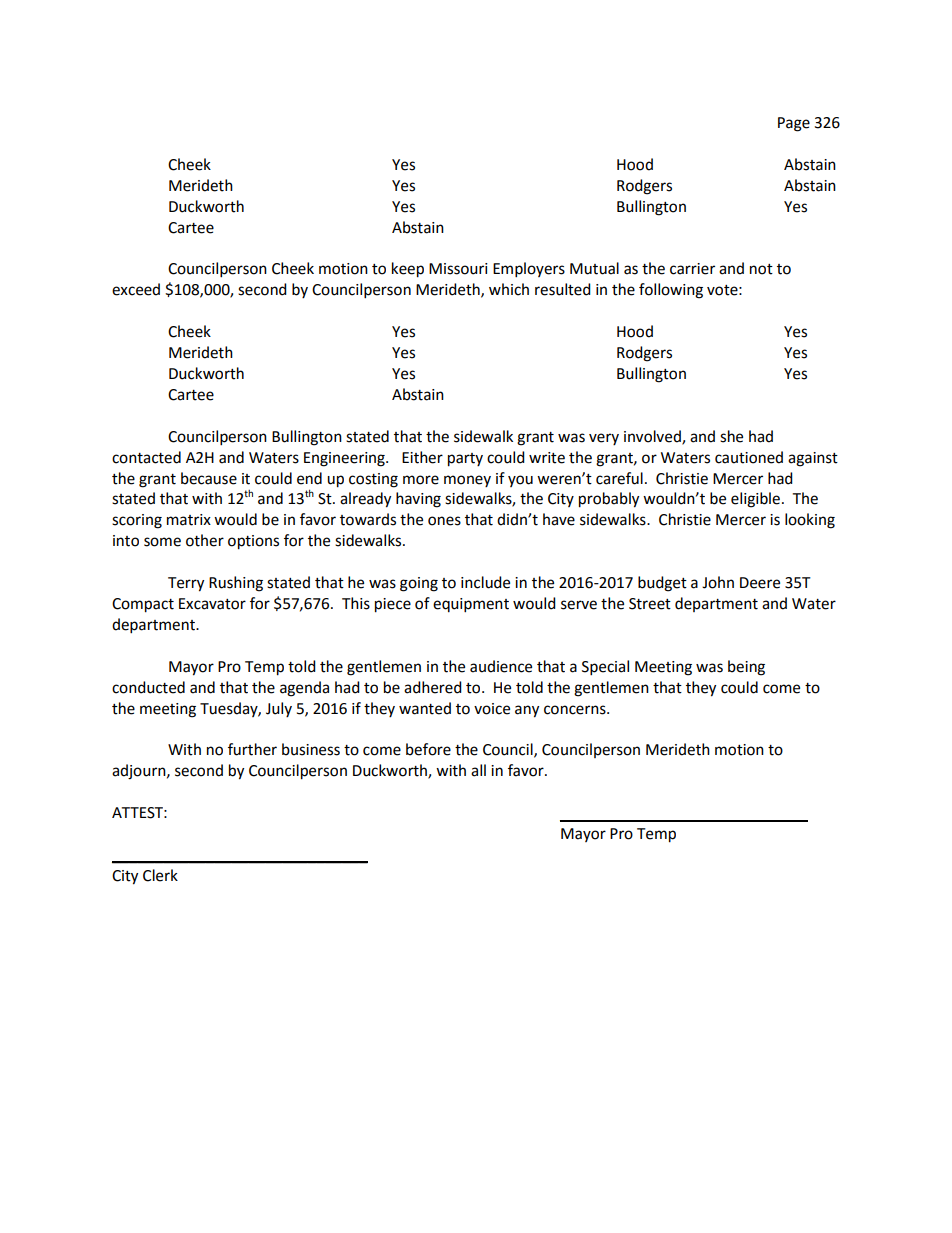 The width and height of the screenshot is (952, 1233). Describe the element at coordinates (209, 478) in the screenshot. I see `because` at that location.
